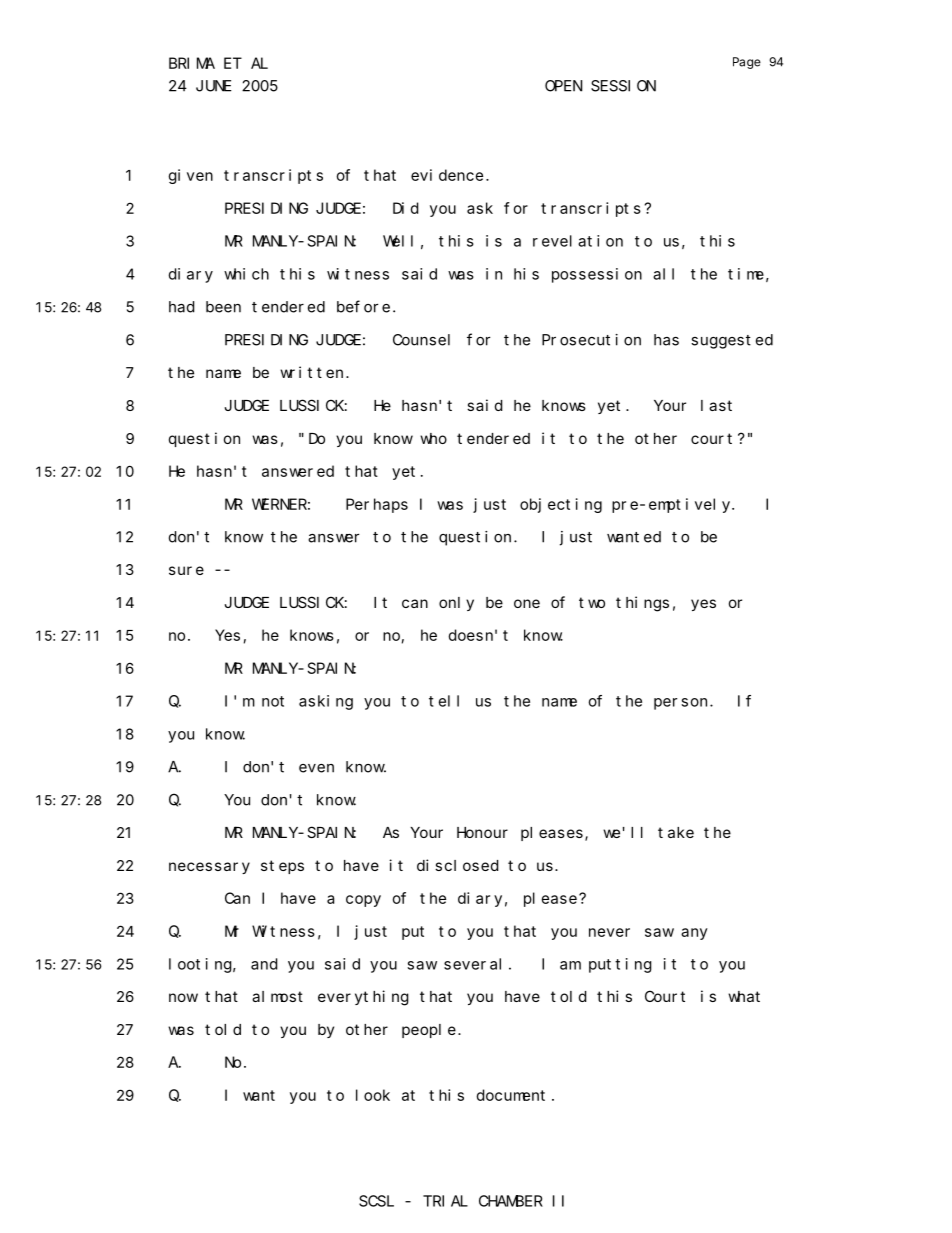  Describe the element at coordinates (694, 934) in the screenshot. I see `any` at that location.
